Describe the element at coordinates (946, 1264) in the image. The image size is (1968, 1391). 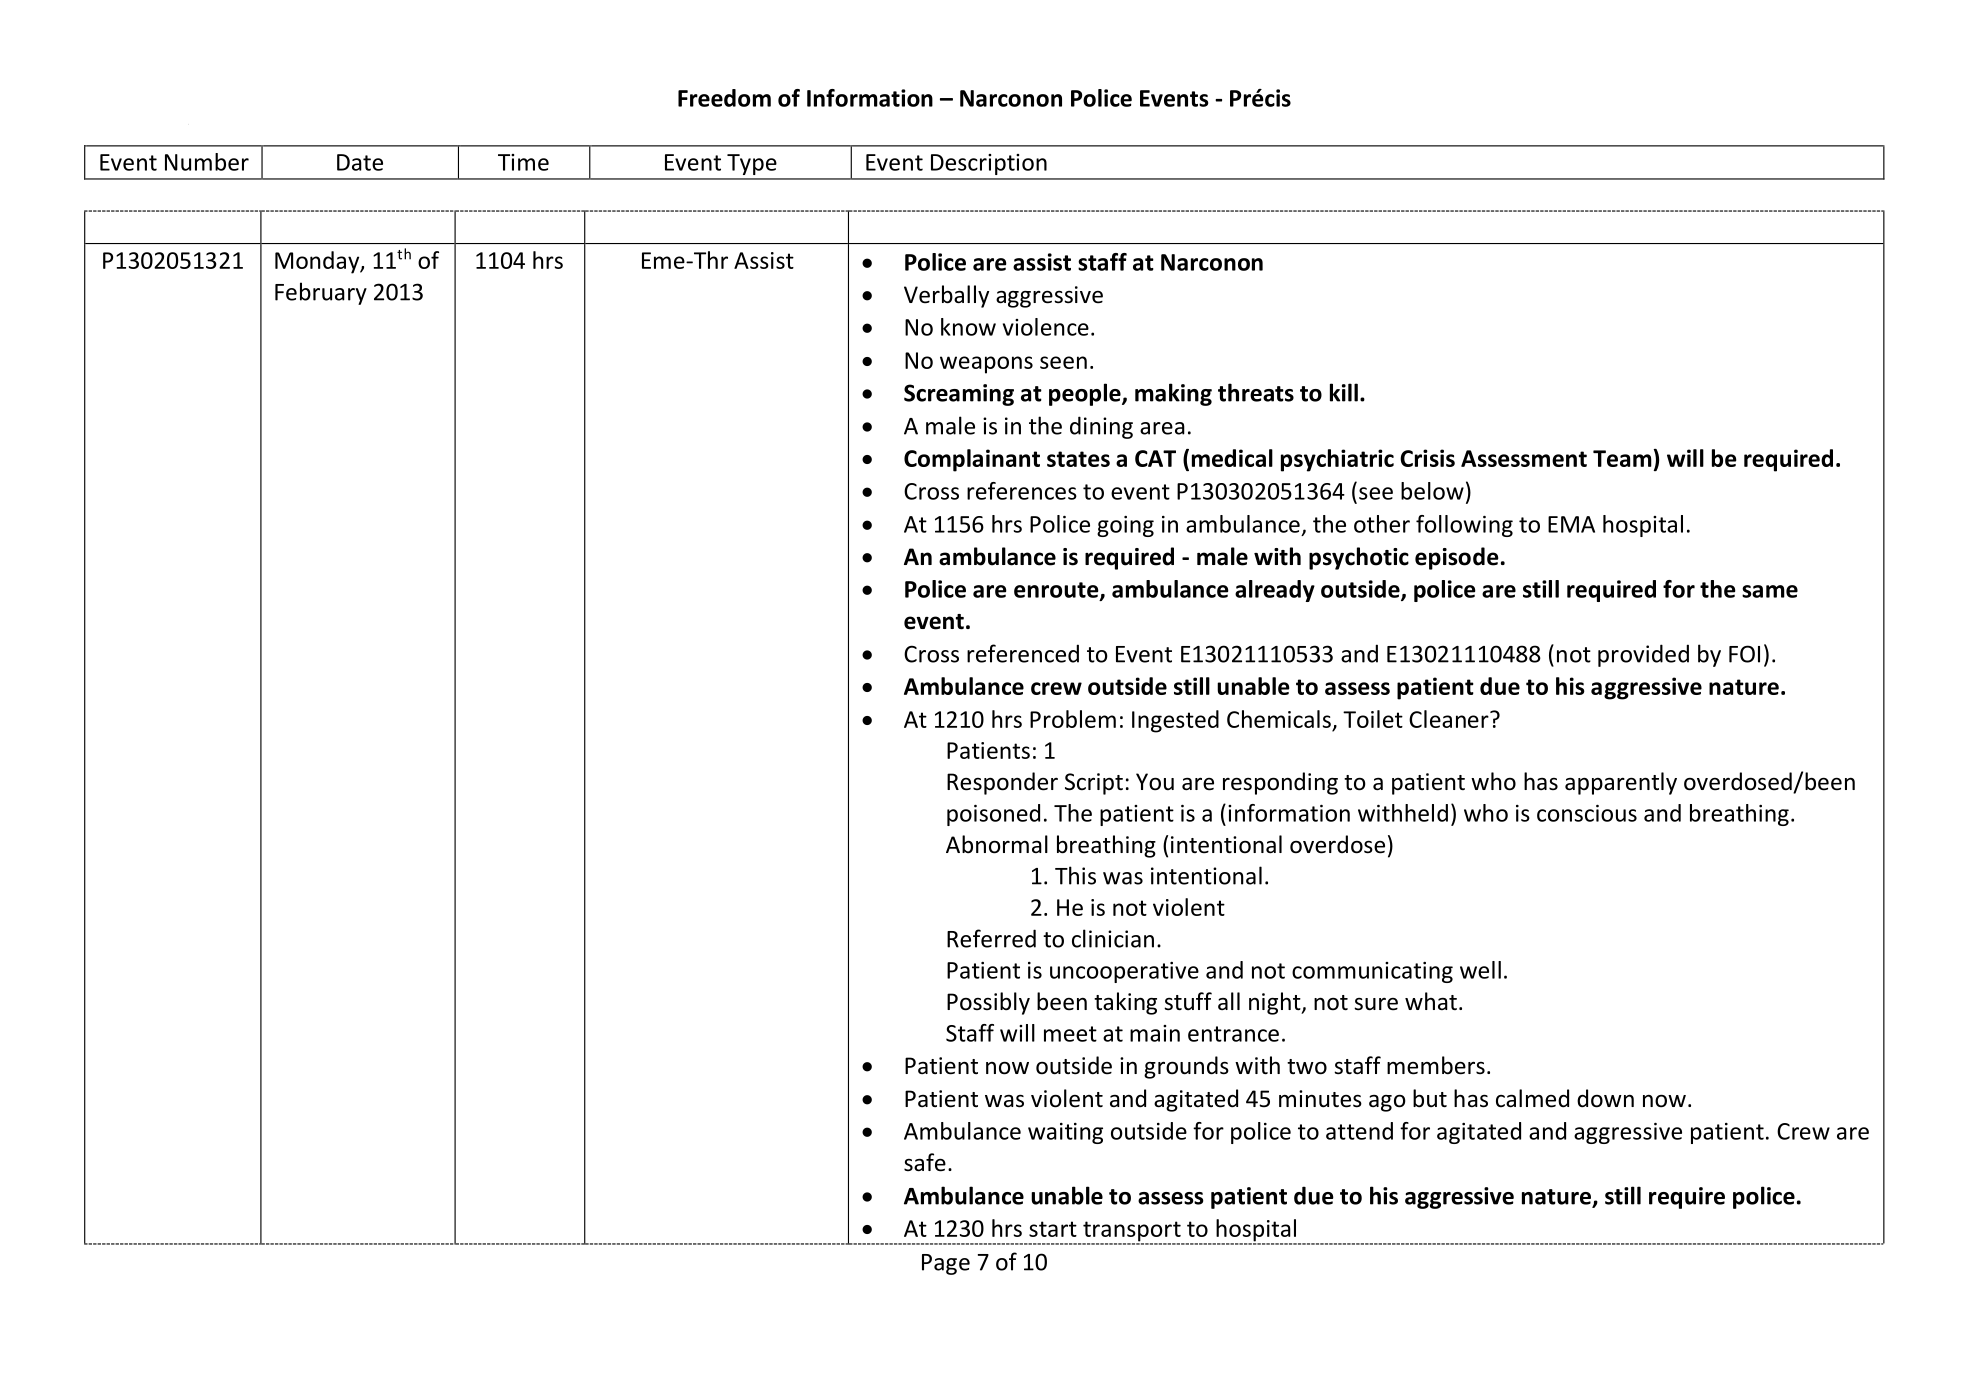
I see `Page` at that location.
